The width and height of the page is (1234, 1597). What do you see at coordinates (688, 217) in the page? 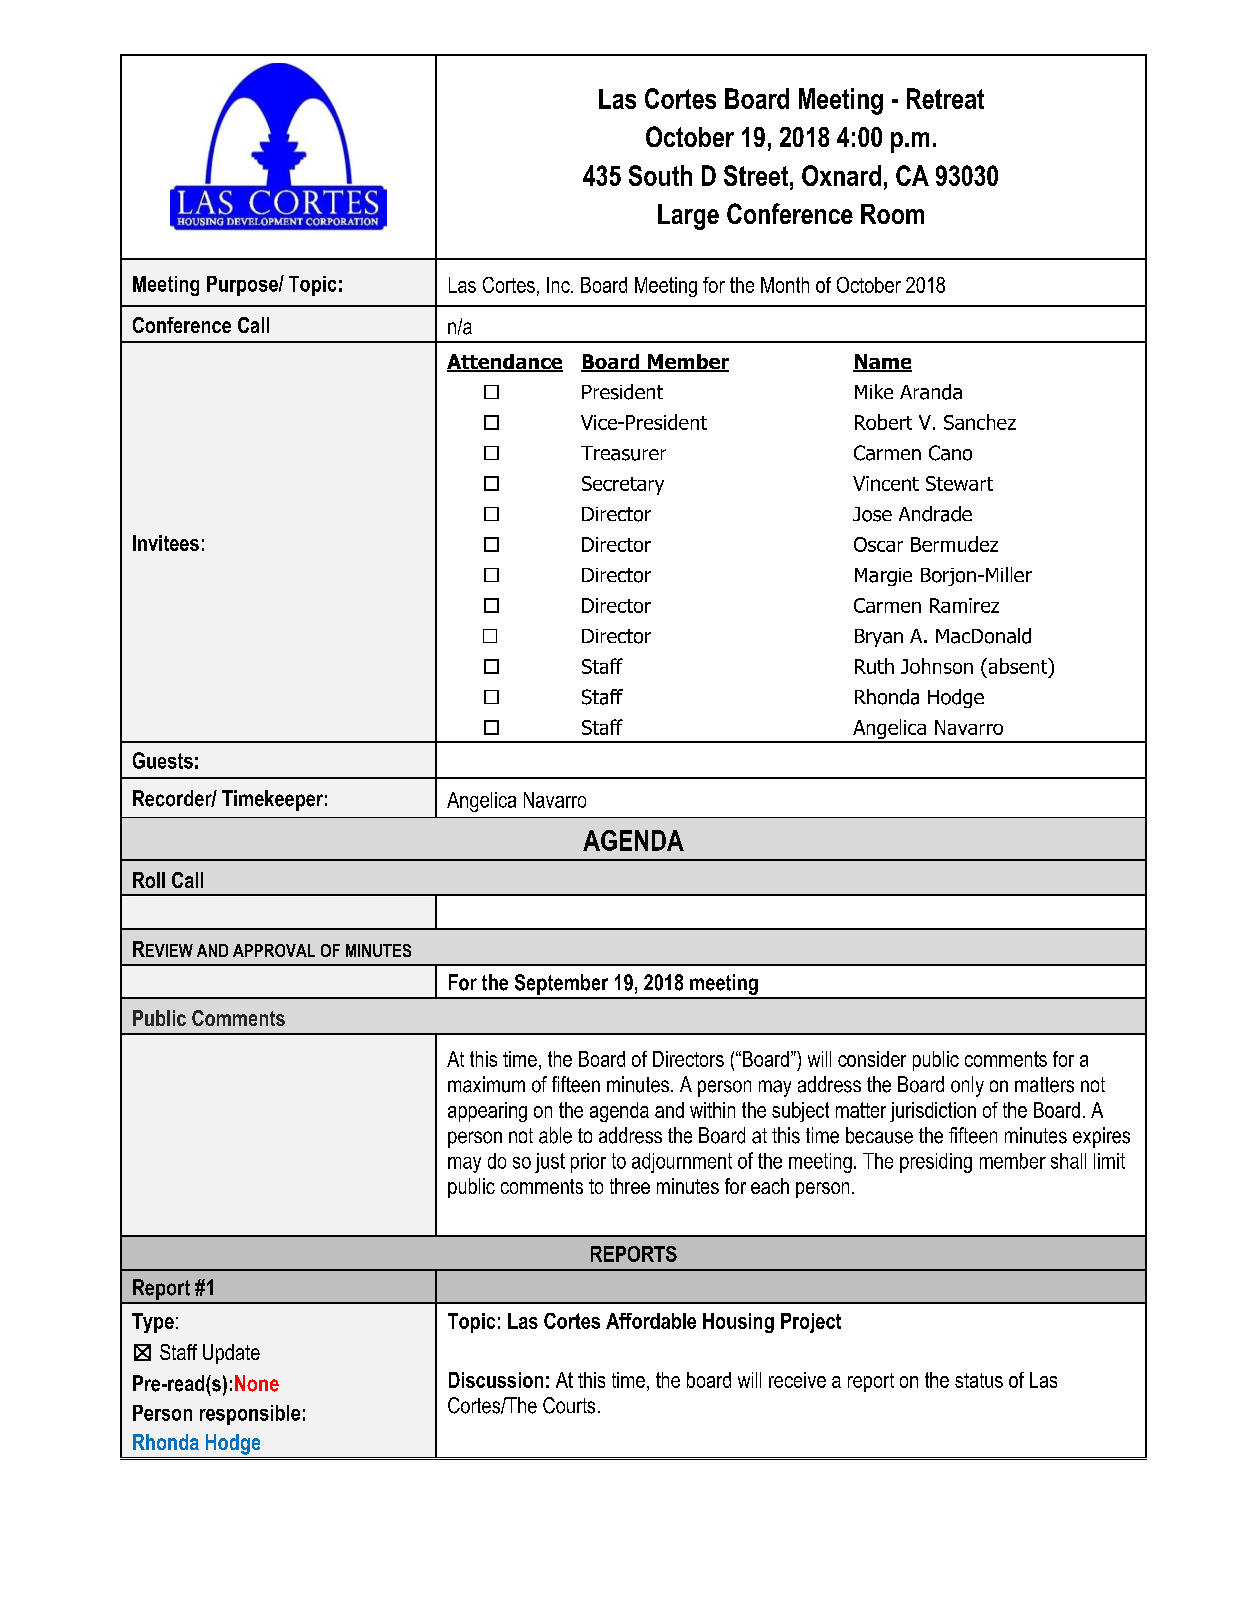
I see `Large` at bounding box center [688, 217].
